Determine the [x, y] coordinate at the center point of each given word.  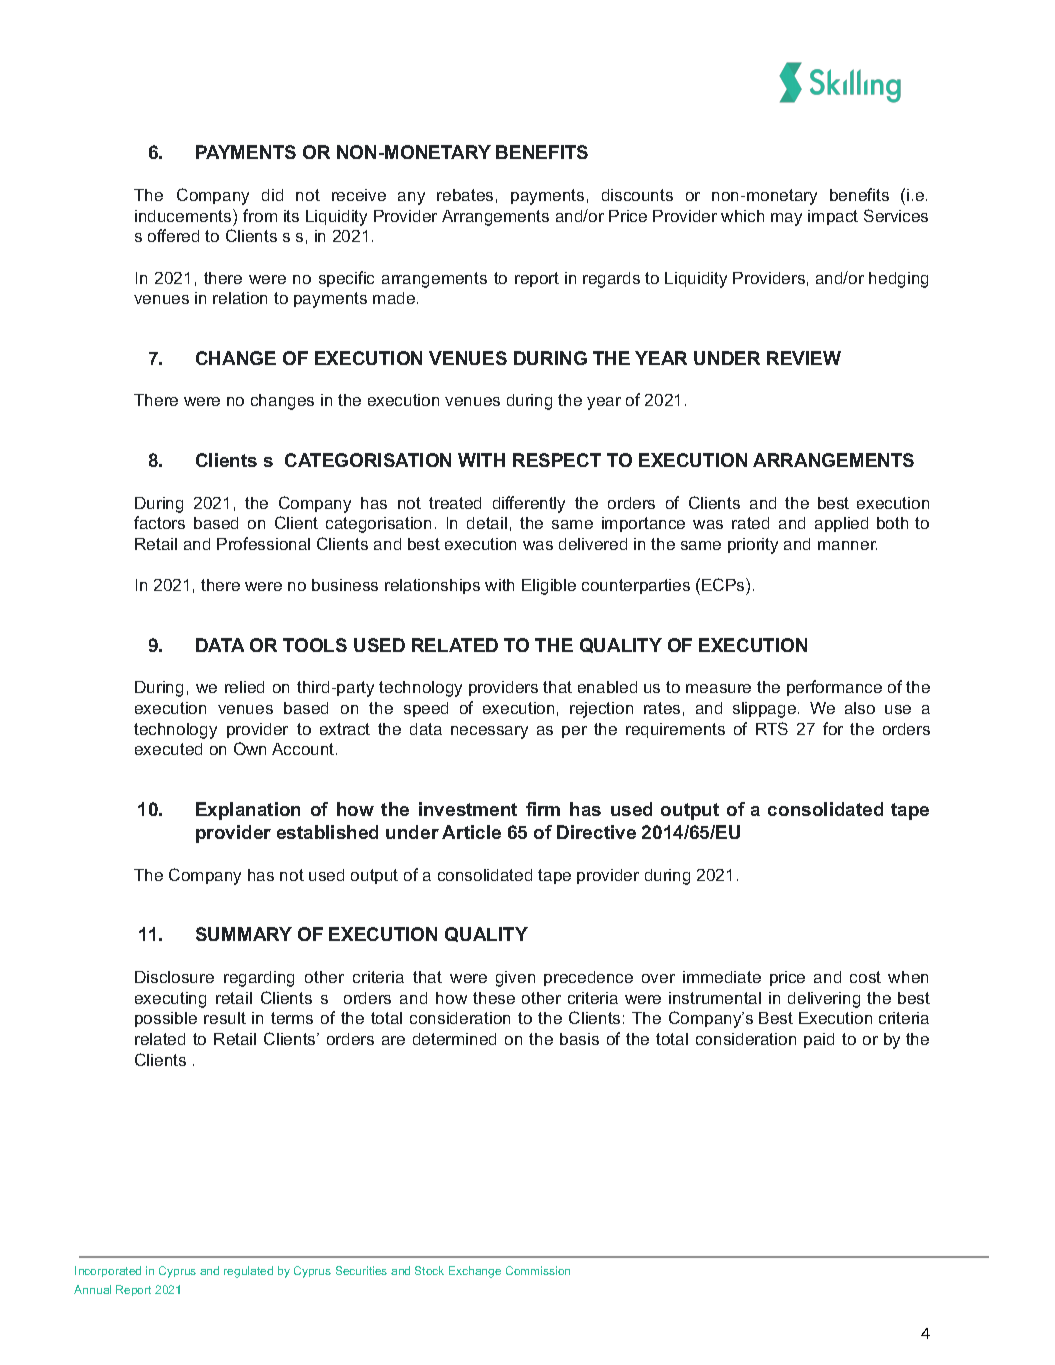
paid [819, 1040]
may [786, 219]
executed [168, 749]
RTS [772, 728]
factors [159, 522]
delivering [824, 1000]
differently [529, 504]
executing [170, 1000]
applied [841, 524]
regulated [248, 1272]
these [494, 998]
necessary [489, 732]
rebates [465, 195]
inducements [184, 215]
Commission [538, 1270]
